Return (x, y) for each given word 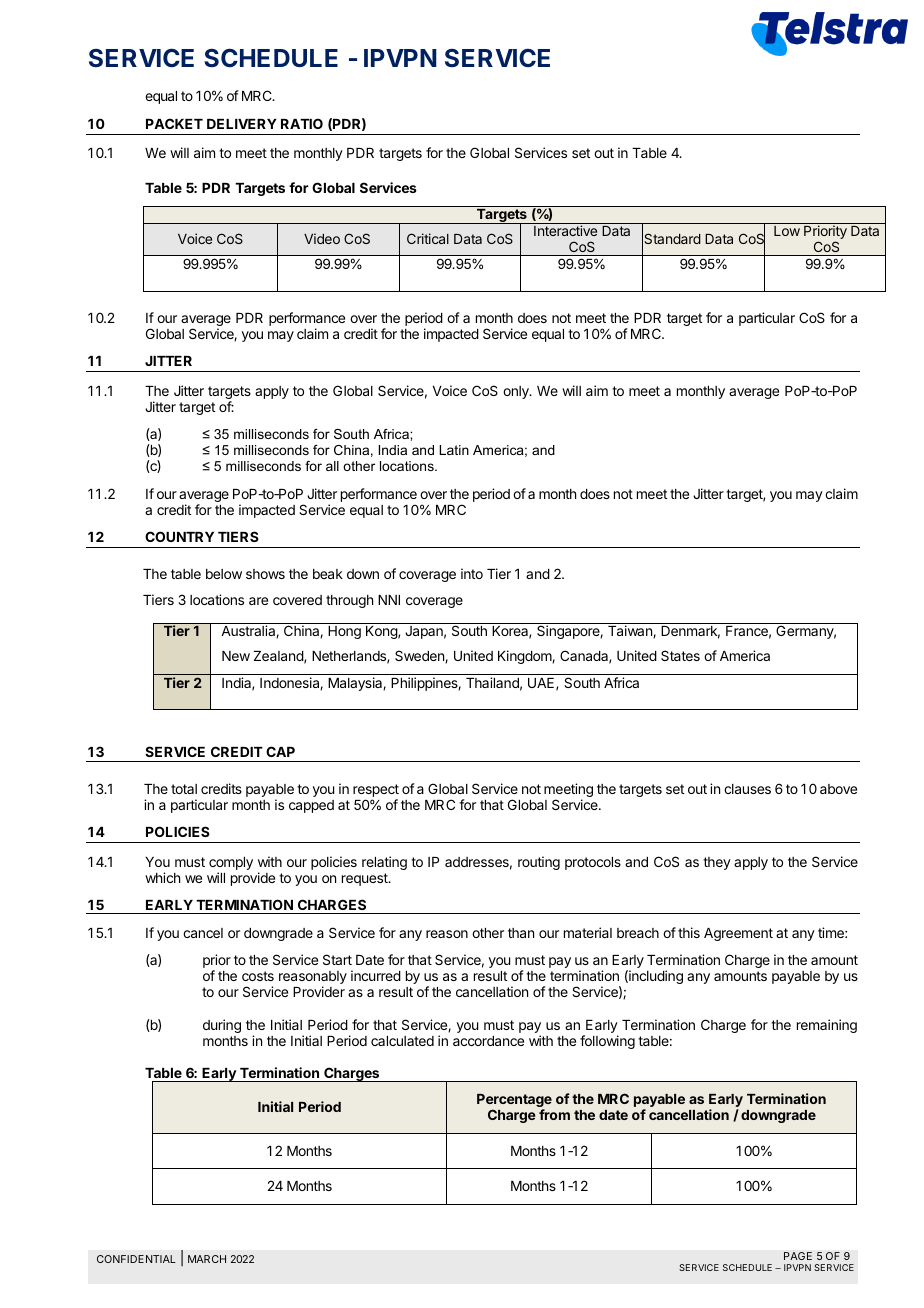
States (680, 655)
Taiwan (631, 631)
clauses (747, 789)
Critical (428, 238)
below (224, 574)
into (472, 573)
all (332, 466)
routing (539, 863)
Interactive (565, 230)
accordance (488, 1041)
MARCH (207, 1259)
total (184, 789)
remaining (827, 1026)
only (517, 392)
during (222, 1026)
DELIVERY (242, 124)
